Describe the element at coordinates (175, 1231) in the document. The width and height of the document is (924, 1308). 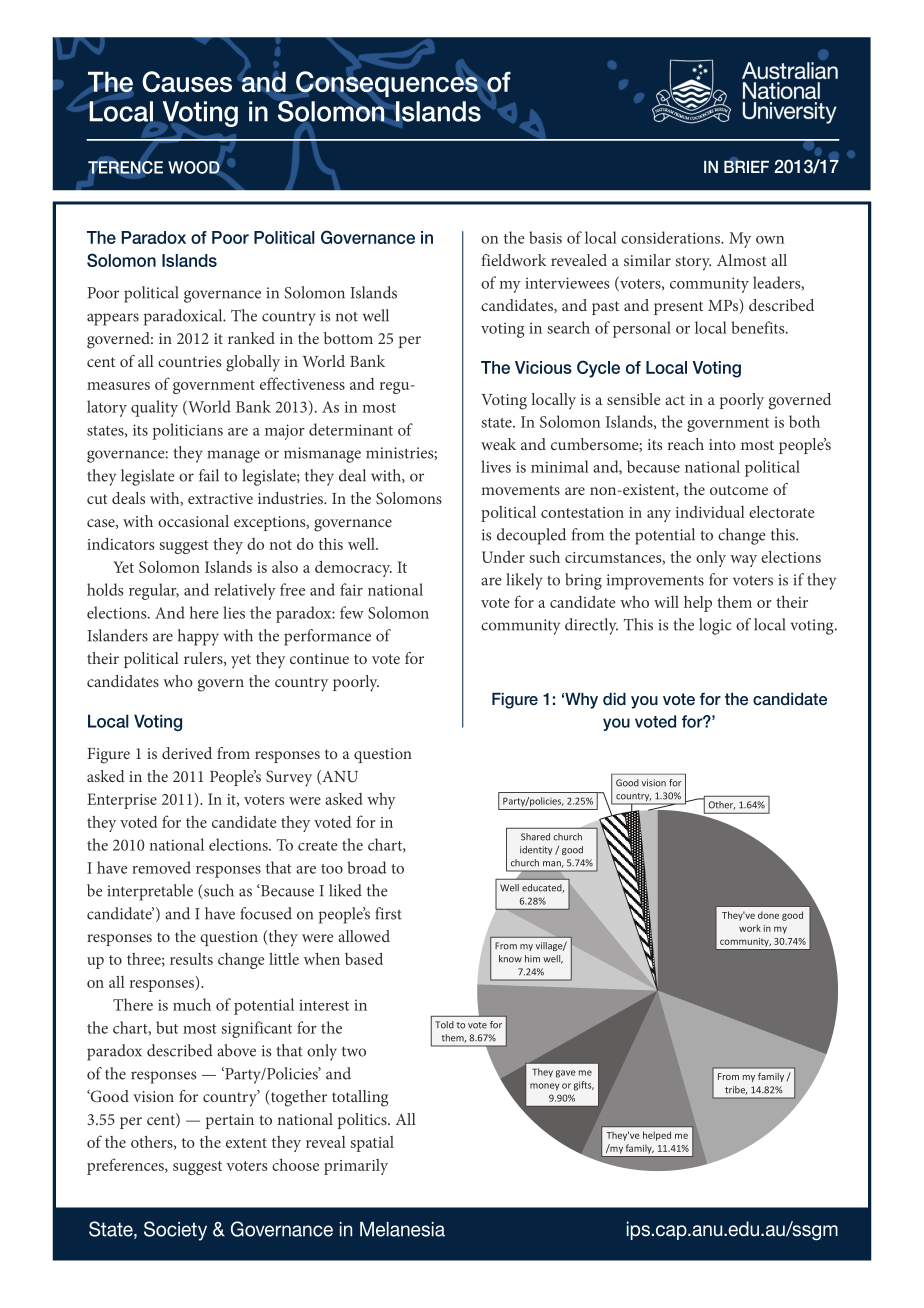
I see `Society` at that location.
